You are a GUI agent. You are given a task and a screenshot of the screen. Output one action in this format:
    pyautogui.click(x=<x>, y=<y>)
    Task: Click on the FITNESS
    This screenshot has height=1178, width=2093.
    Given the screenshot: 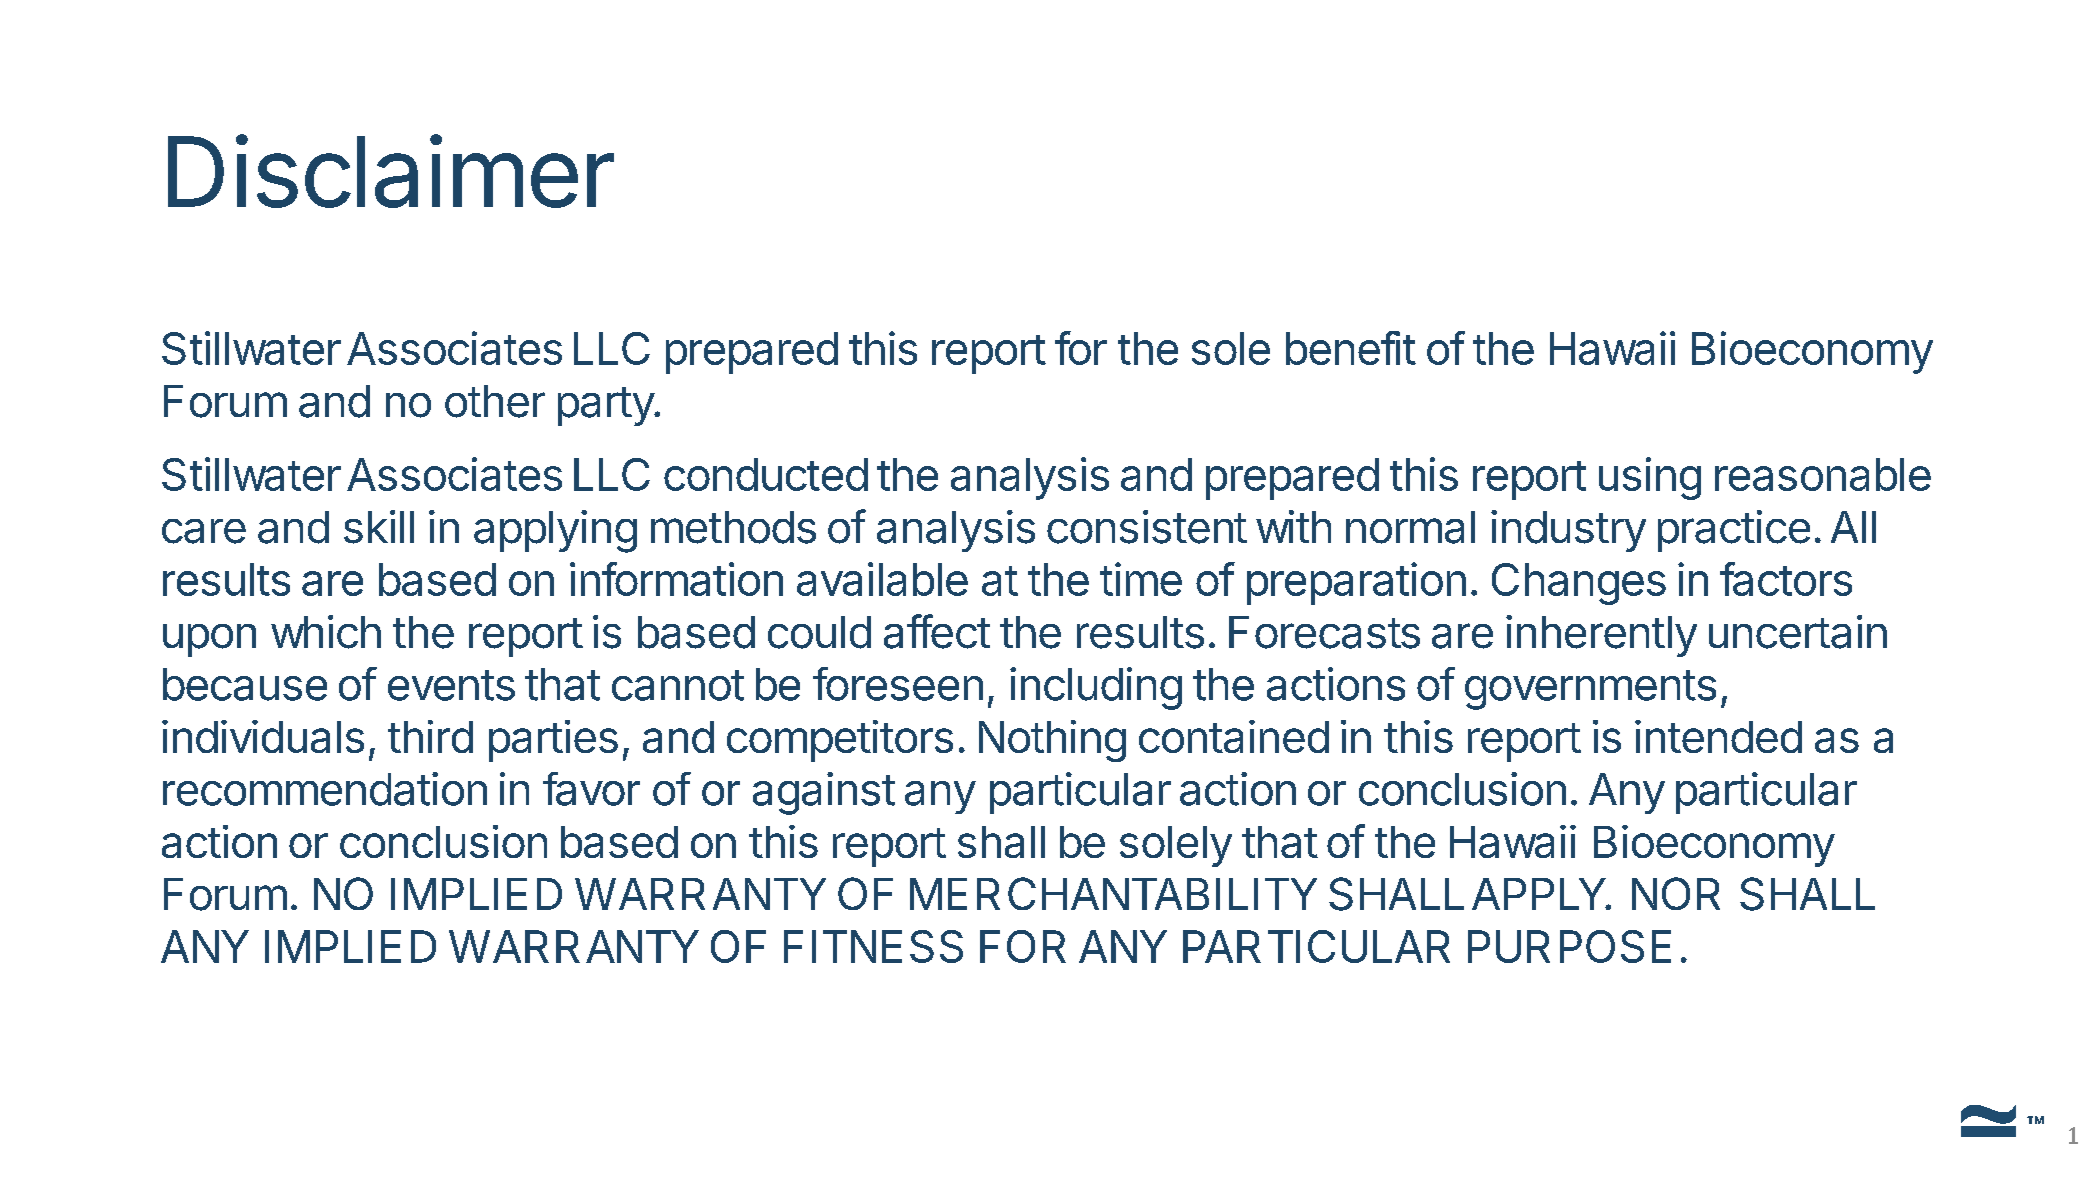 What is the action you would take?
    pyautogui.click(x=873, y=946)
